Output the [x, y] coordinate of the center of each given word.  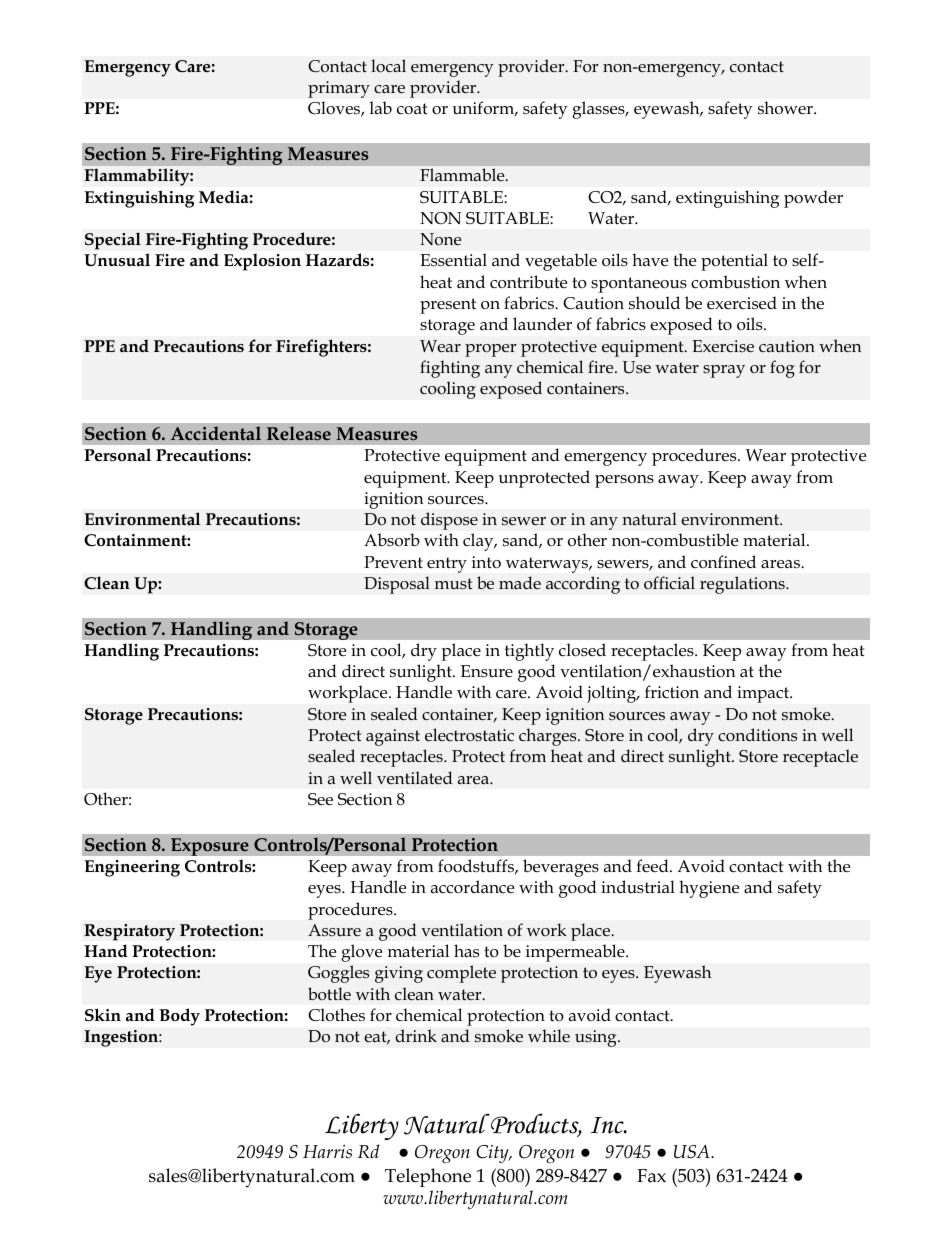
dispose [449, 521]
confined [723, 562]
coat [412, 109]
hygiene [709, 889]
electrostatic [469, 734]
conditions [757, 734]
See [320, 799]
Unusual [117, 260]
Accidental [216, 433]
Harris [327, 1152]
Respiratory [129, 932]
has [466, 951]
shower [786, 108]
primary [339, 89]
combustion [735, 282]
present [448, 306]
